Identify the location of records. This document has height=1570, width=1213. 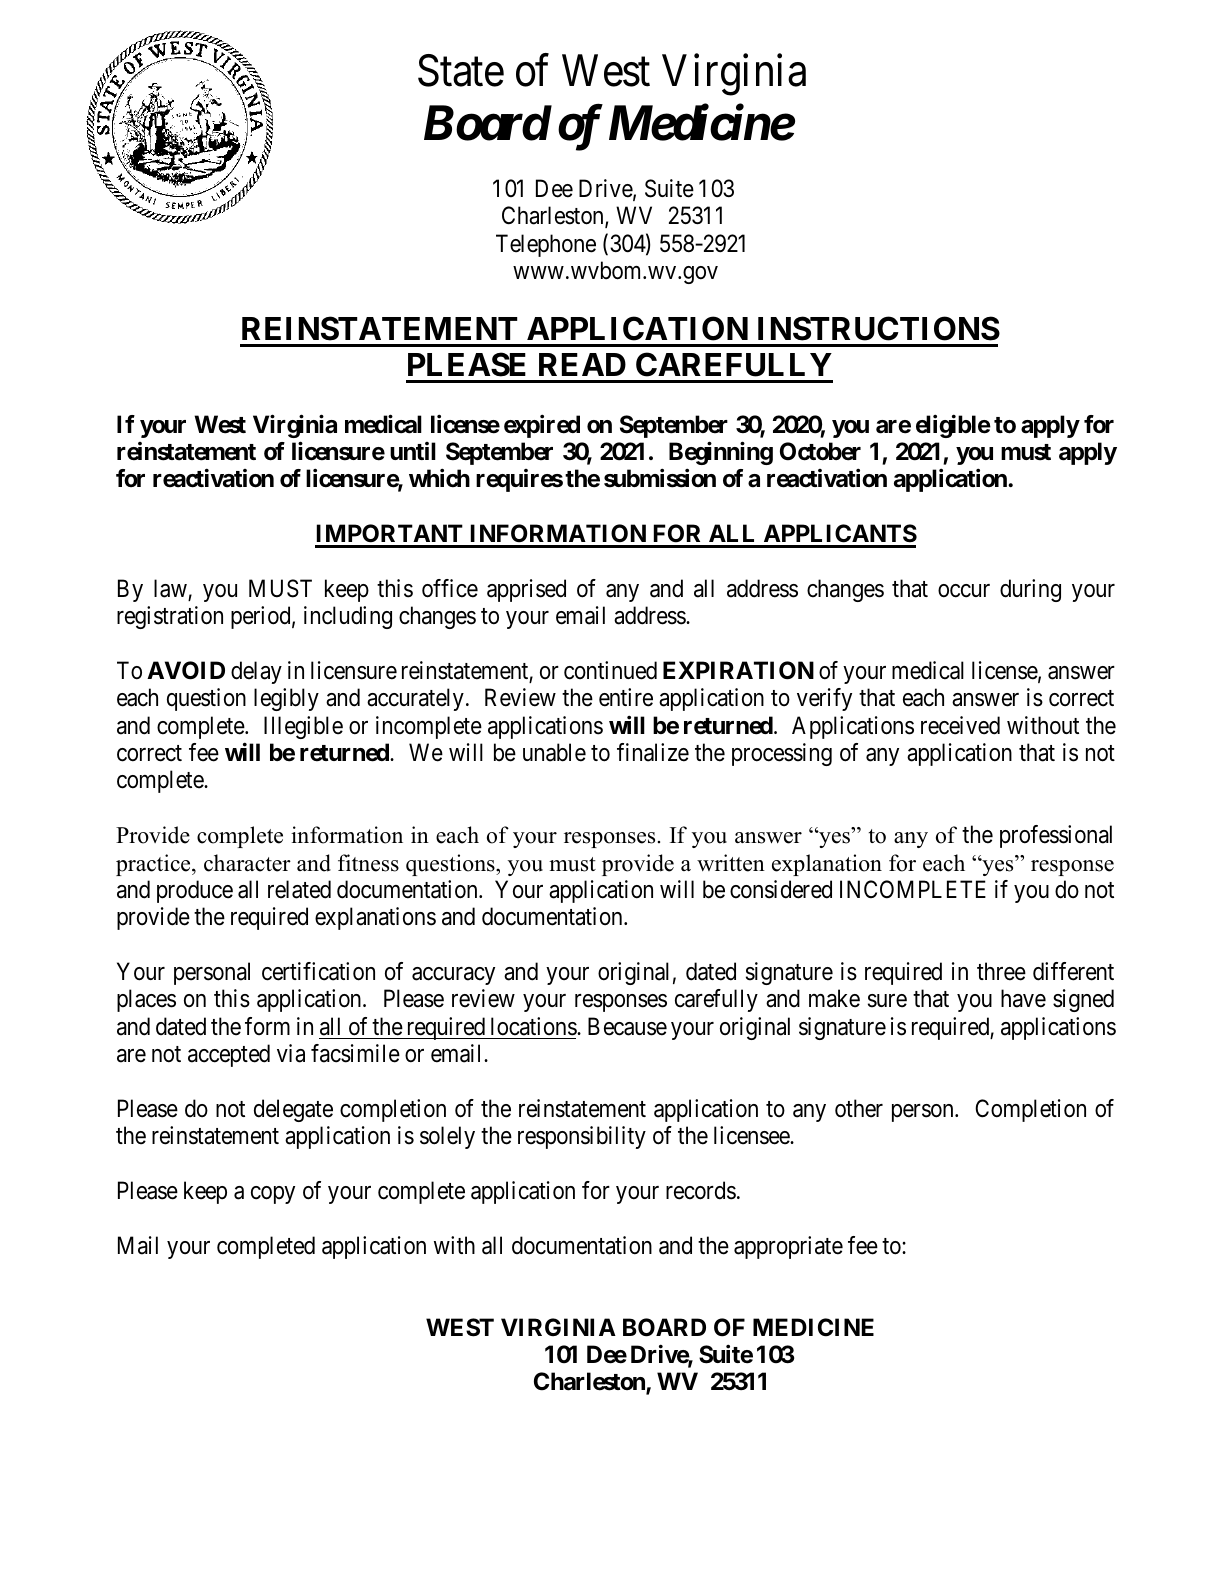
(701, 1190).
